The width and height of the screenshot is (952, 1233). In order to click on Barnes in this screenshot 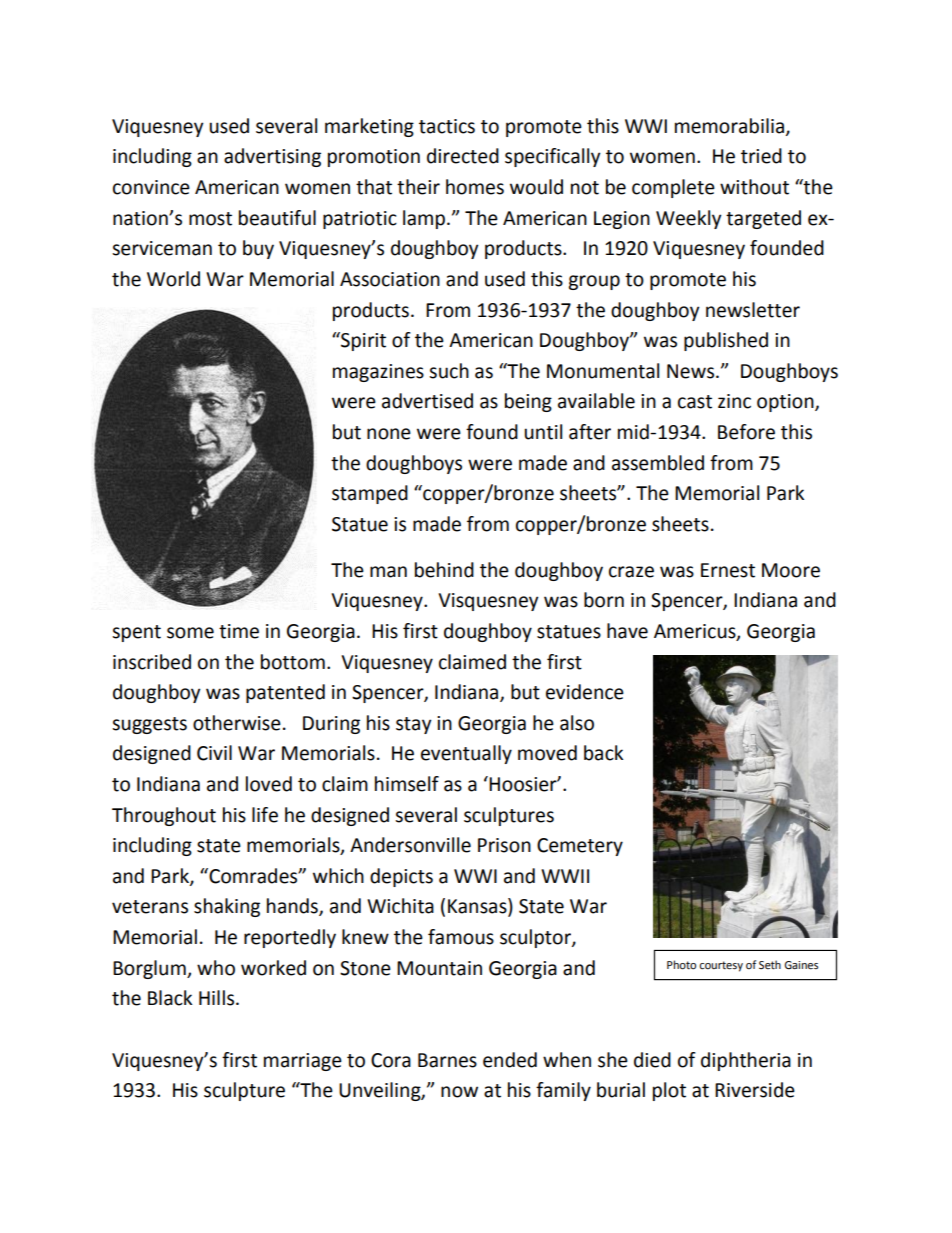, I will do `click(447, 1060)`.
